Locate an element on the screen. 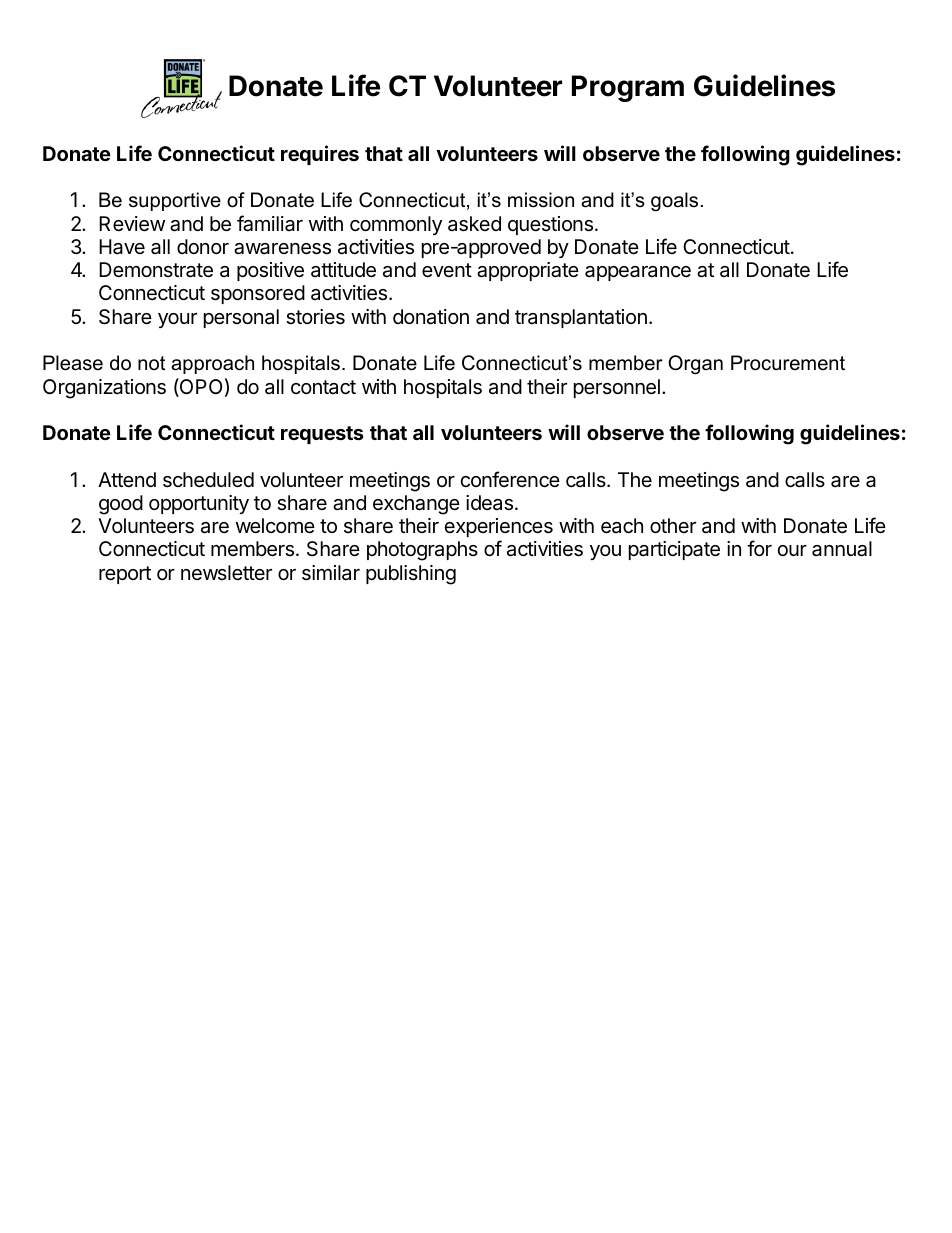 This screenshot has width=952, height=1233. report is located at coordinates (125, 575).
